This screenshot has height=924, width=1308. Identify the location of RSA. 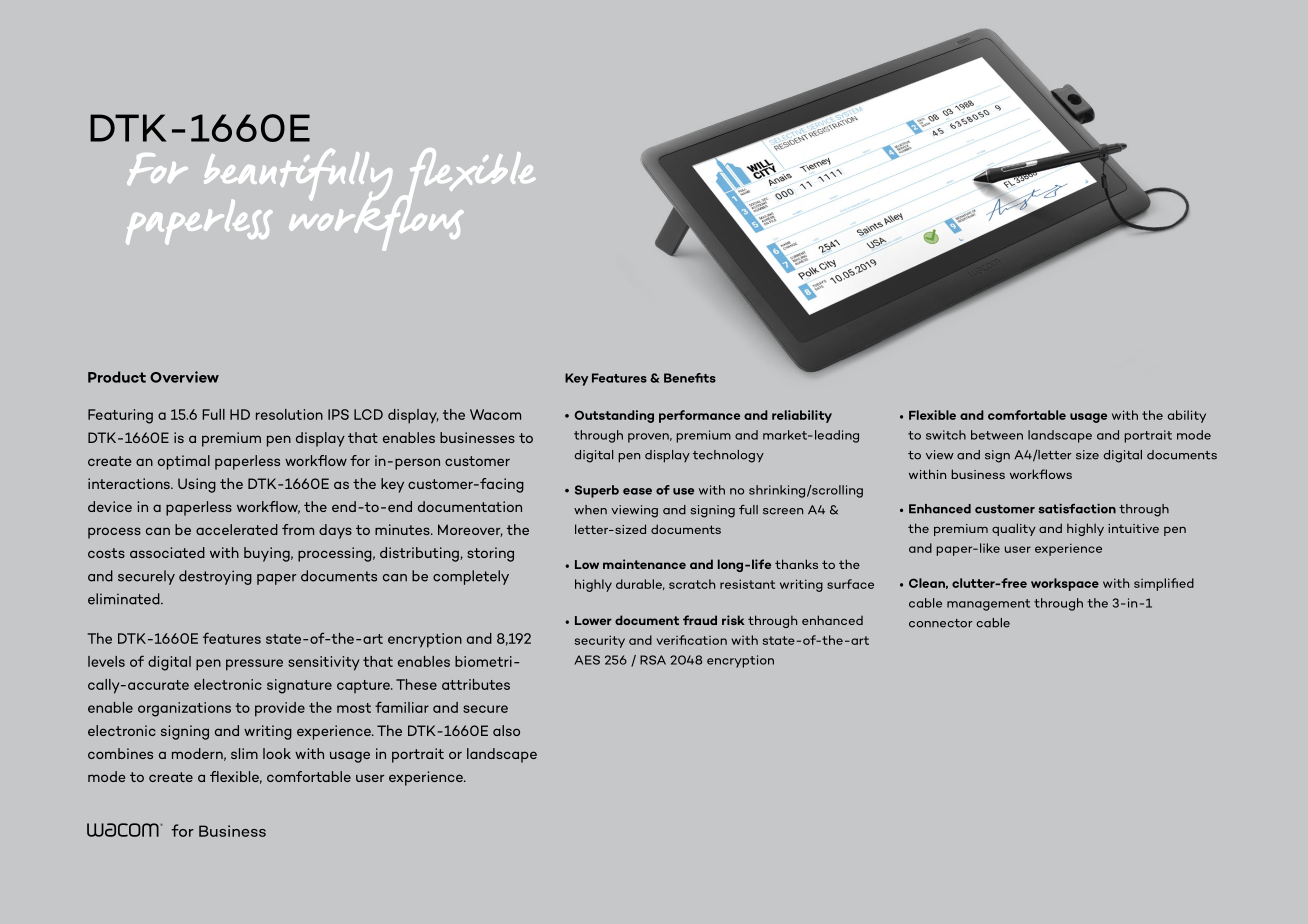
(653, 660).
